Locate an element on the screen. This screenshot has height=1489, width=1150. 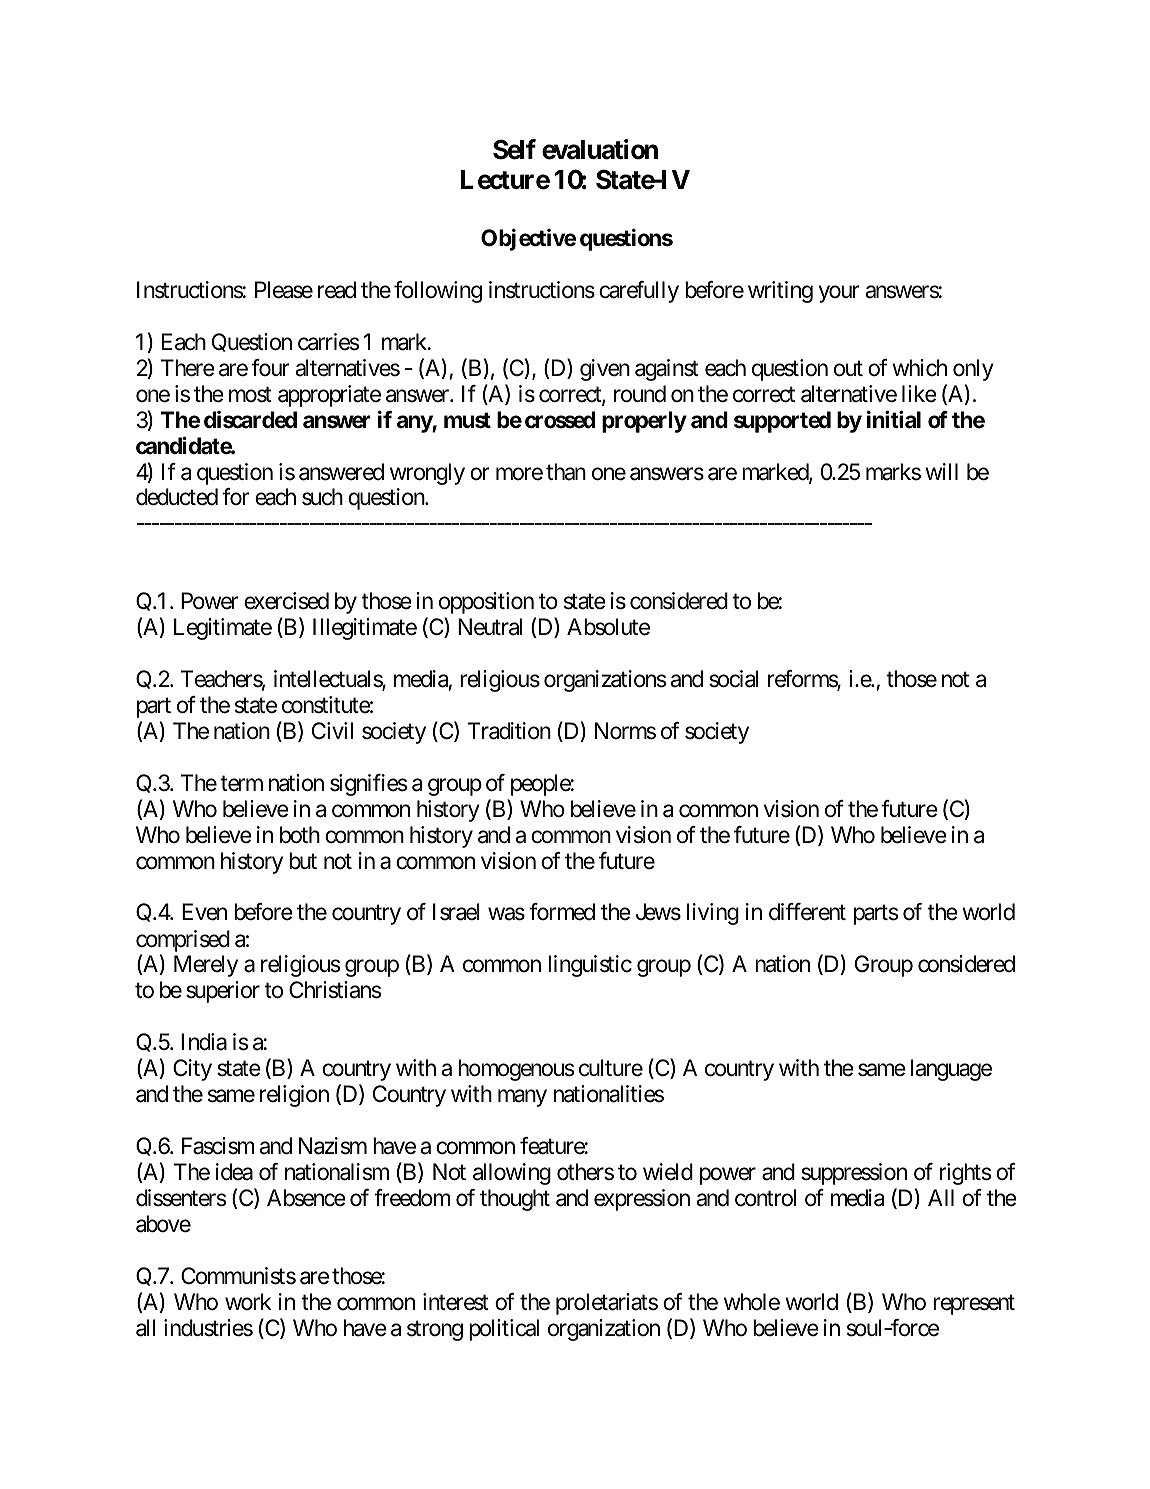
Even is located at coordinates (204, 912).
